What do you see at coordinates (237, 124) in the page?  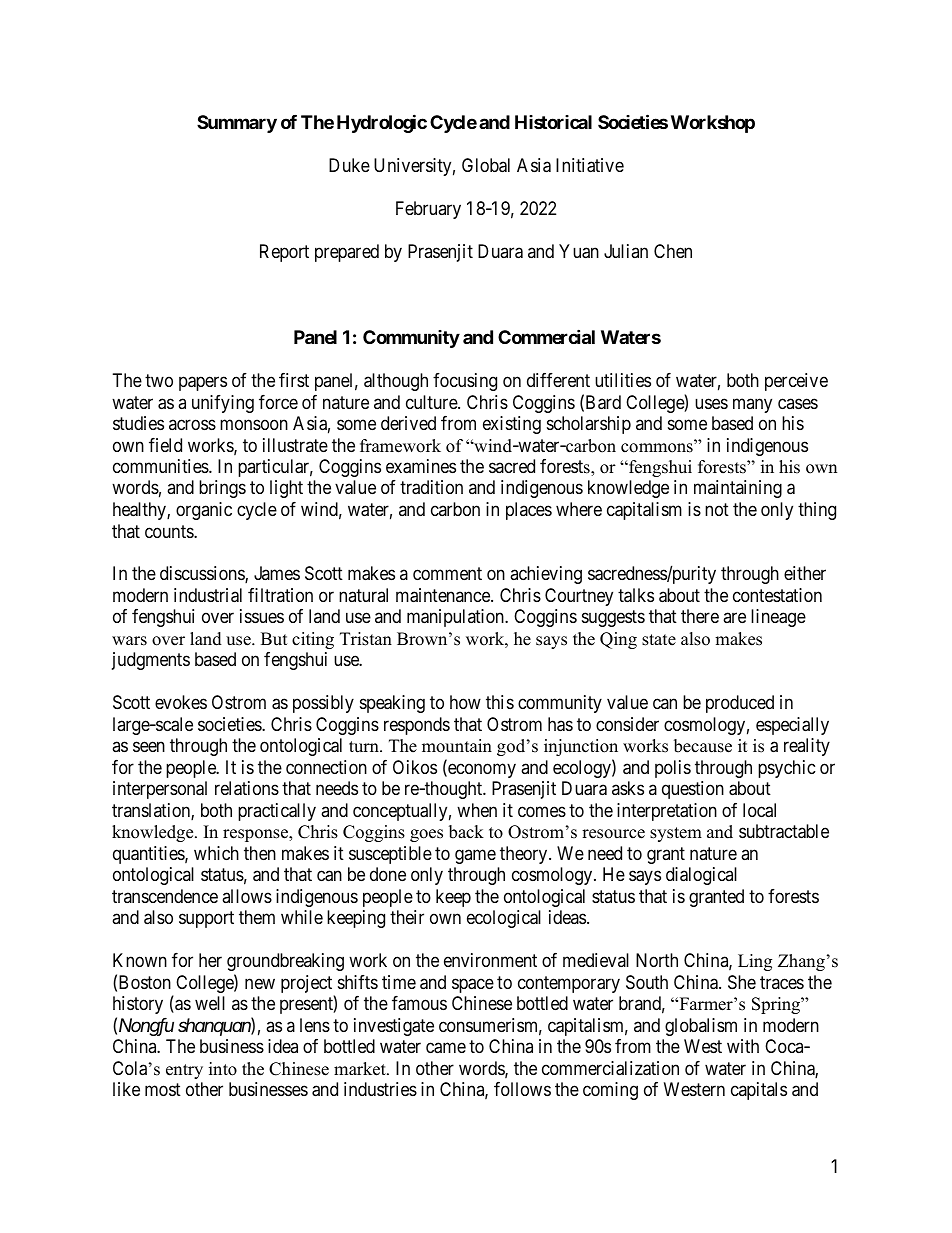 I see `Summary` at bounding box center [237, 124].
